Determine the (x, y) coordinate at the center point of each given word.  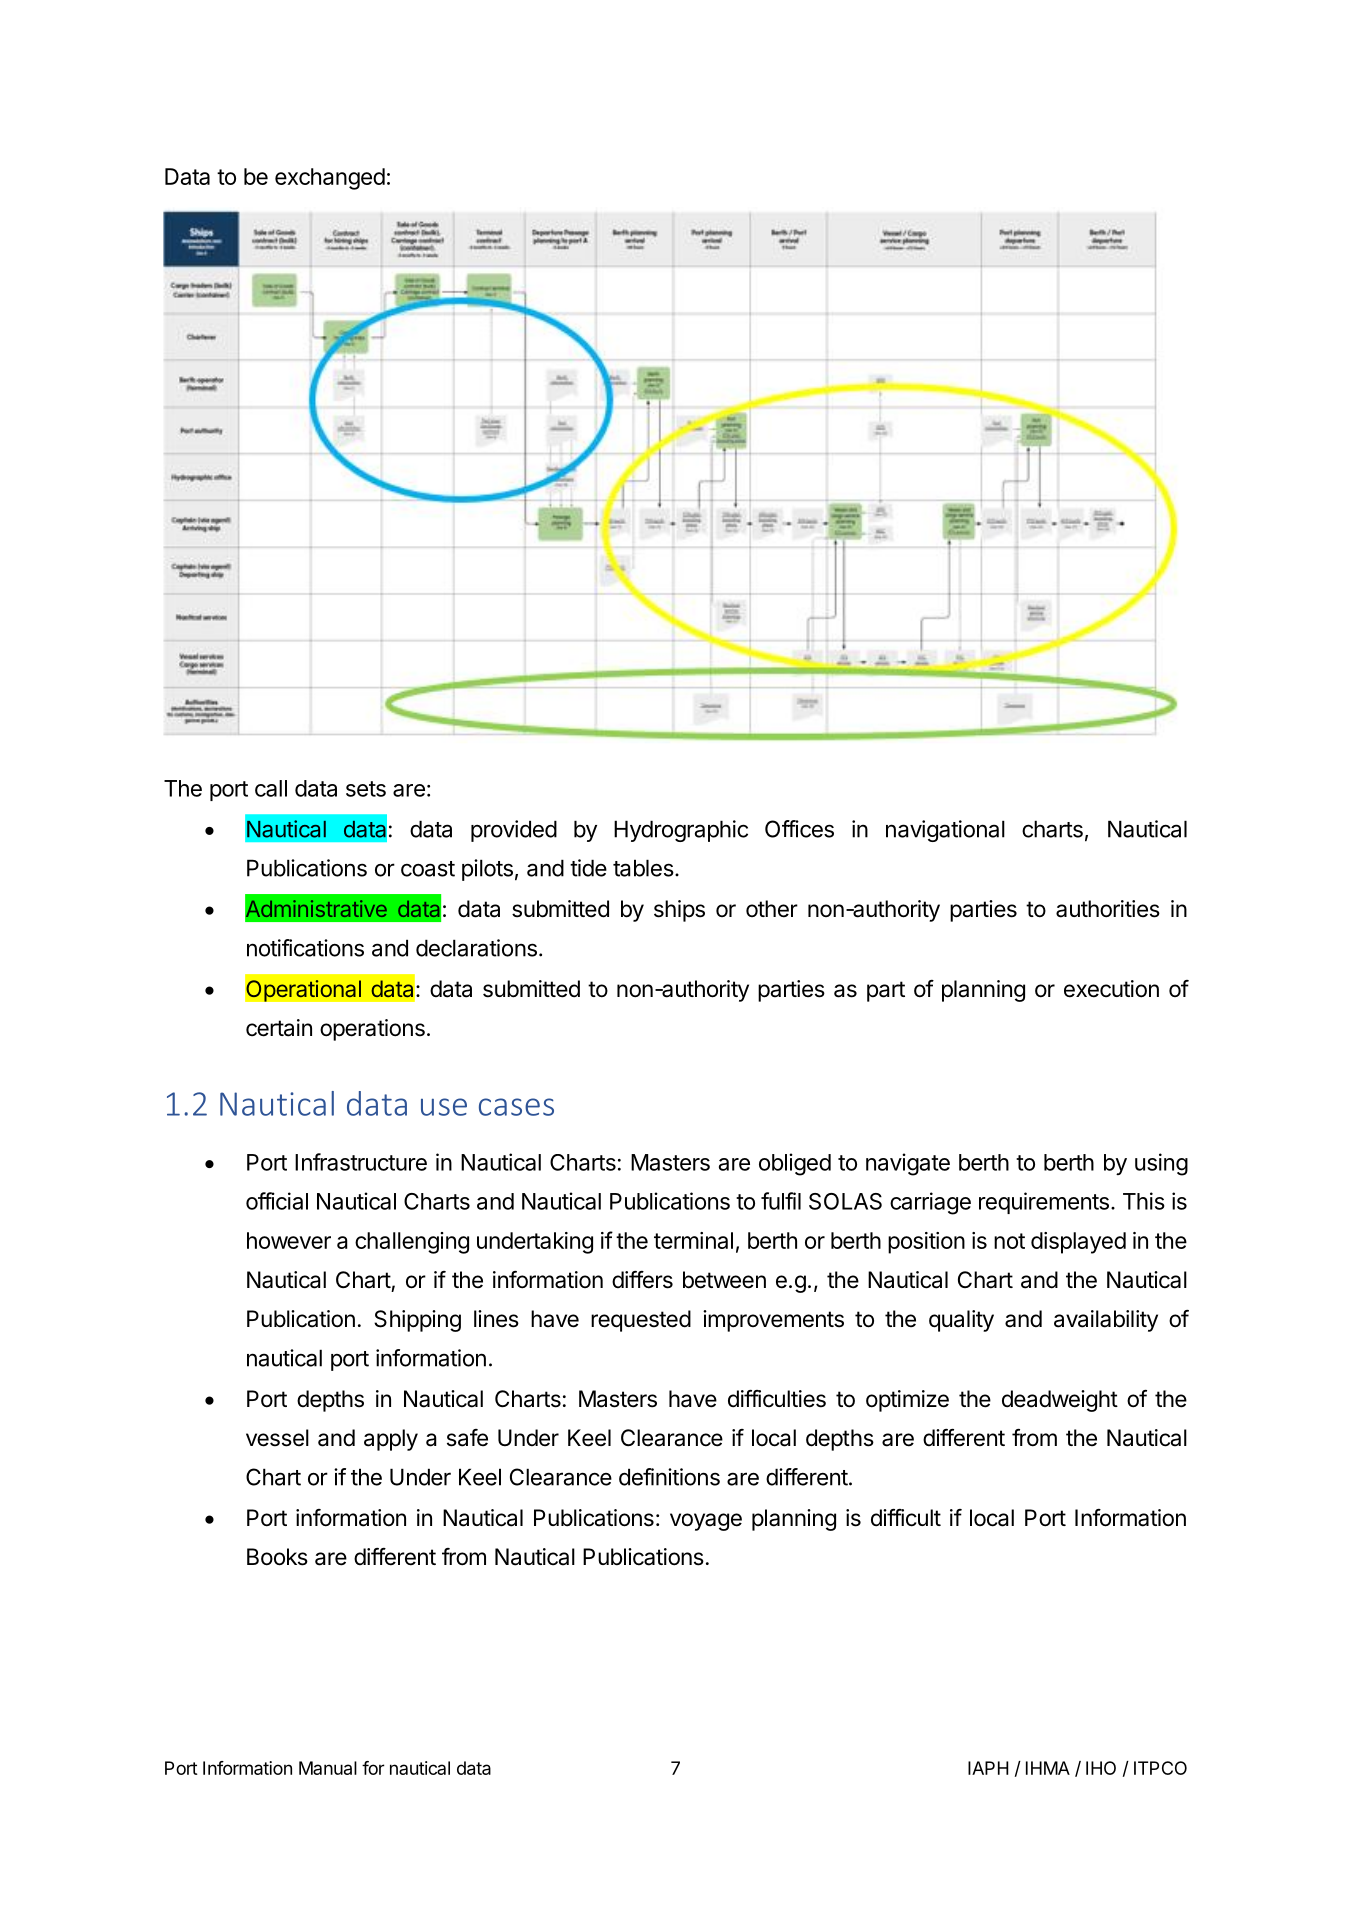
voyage (706, 1522)
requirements (1044, 1203)
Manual (328, 1768)
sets (366, 789)
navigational (945, 831)
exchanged (330, 179)
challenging (412, 1243)
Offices (799, 829)
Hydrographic (681, 831)
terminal (693, 1240)
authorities (1108, 909)
